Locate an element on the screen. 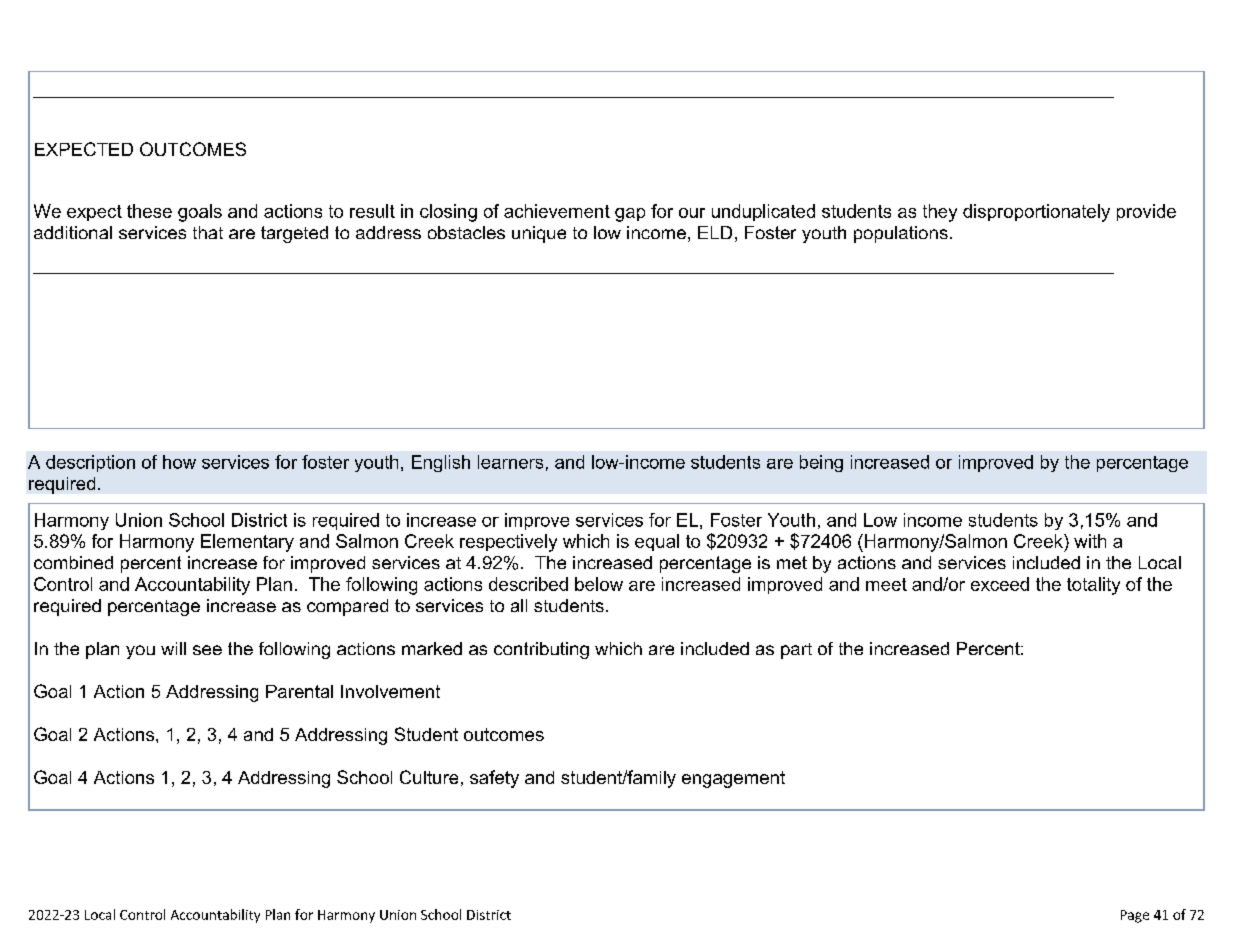 The height and width of the screenshot is (952, 1233). Elementary is located at coordinates (247, 543).
